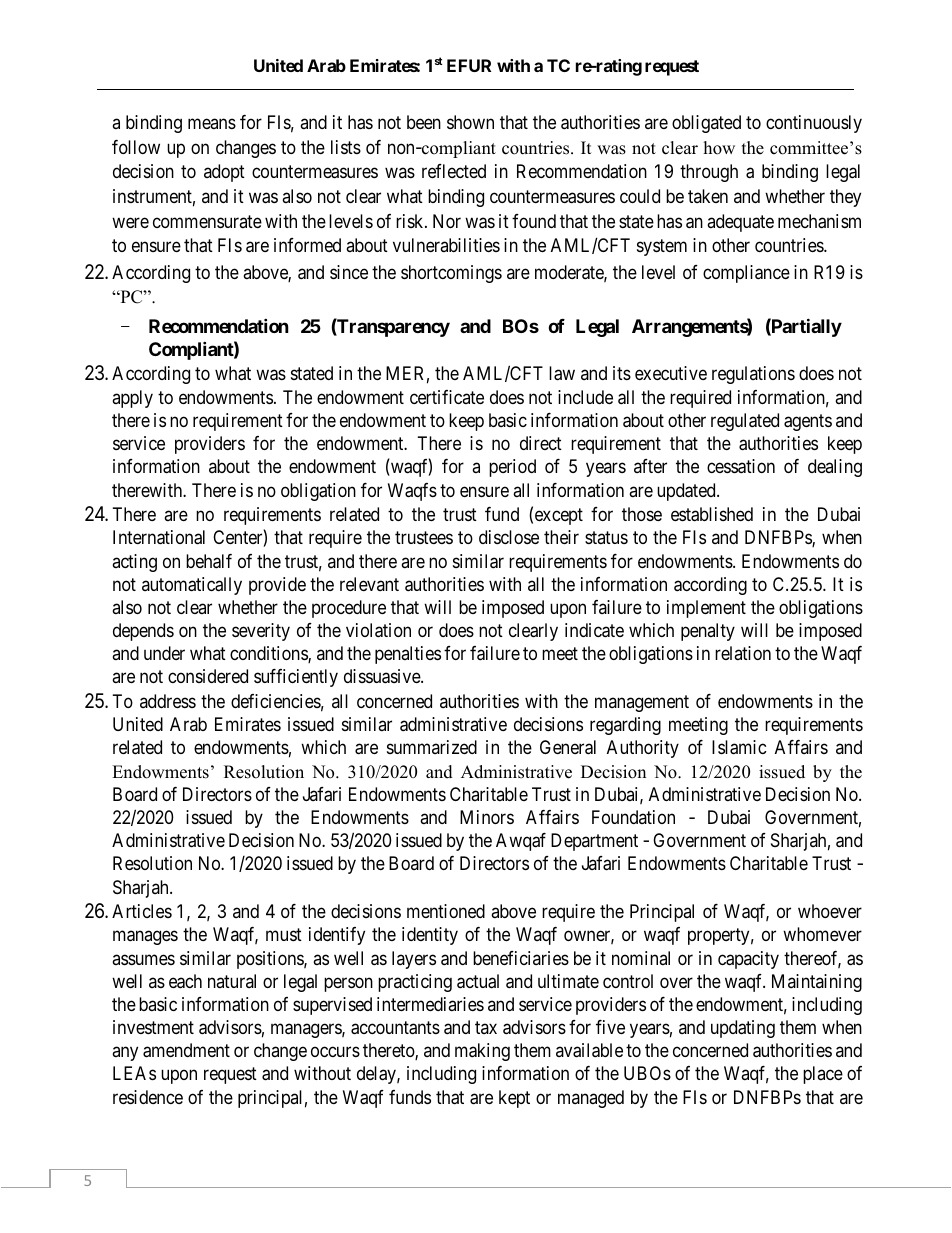 This image has width=952, height=1233. Describe the element at coordinates (186, 1050) in the image. I see `amendment` at that location.
